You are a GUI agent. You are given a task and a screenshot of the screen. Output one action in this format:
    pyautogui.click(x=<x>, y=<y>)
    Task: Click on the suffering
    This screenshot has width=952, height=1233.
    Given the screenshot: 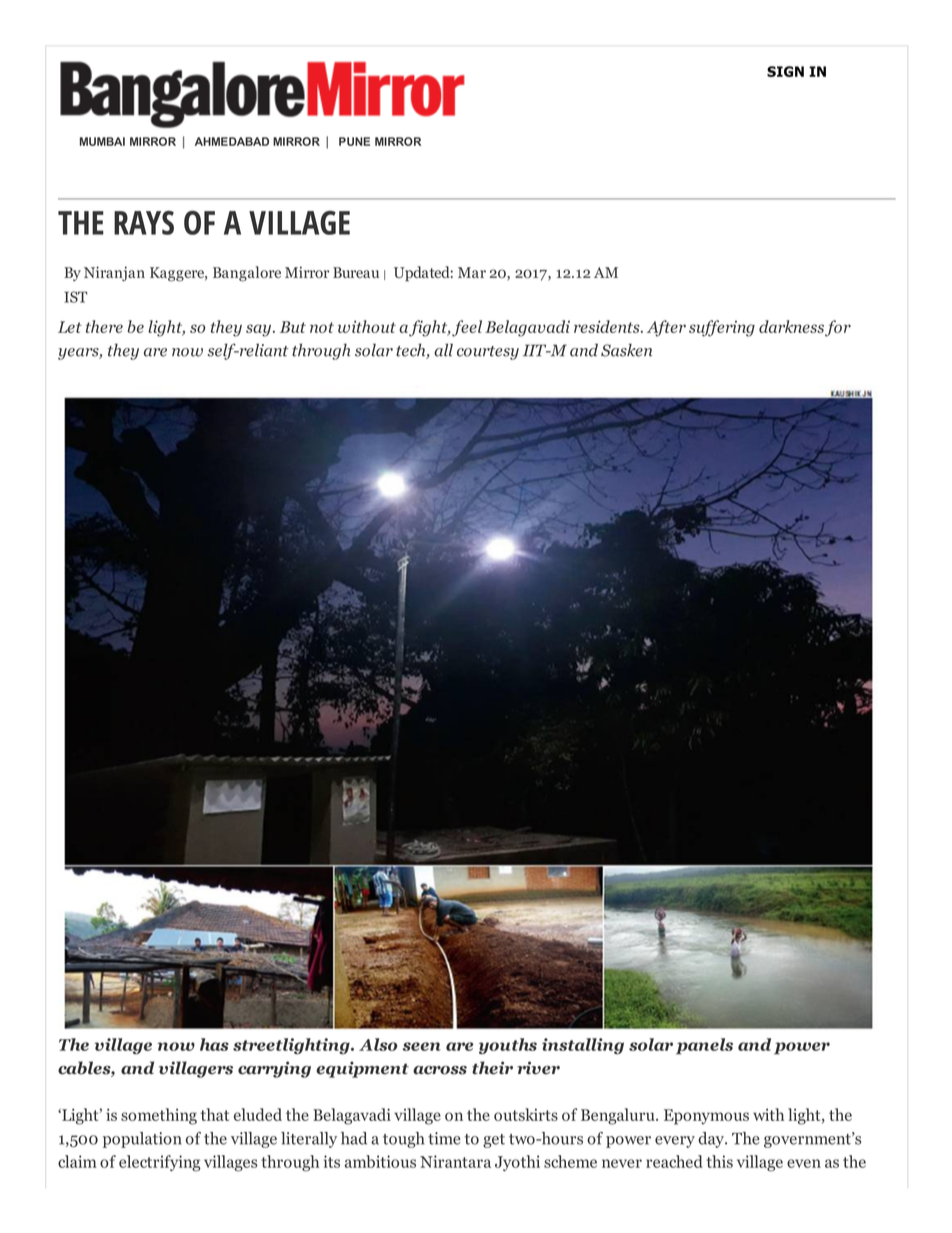 What is the action you would take?
    pyautogui.click(x=722, y=328)
